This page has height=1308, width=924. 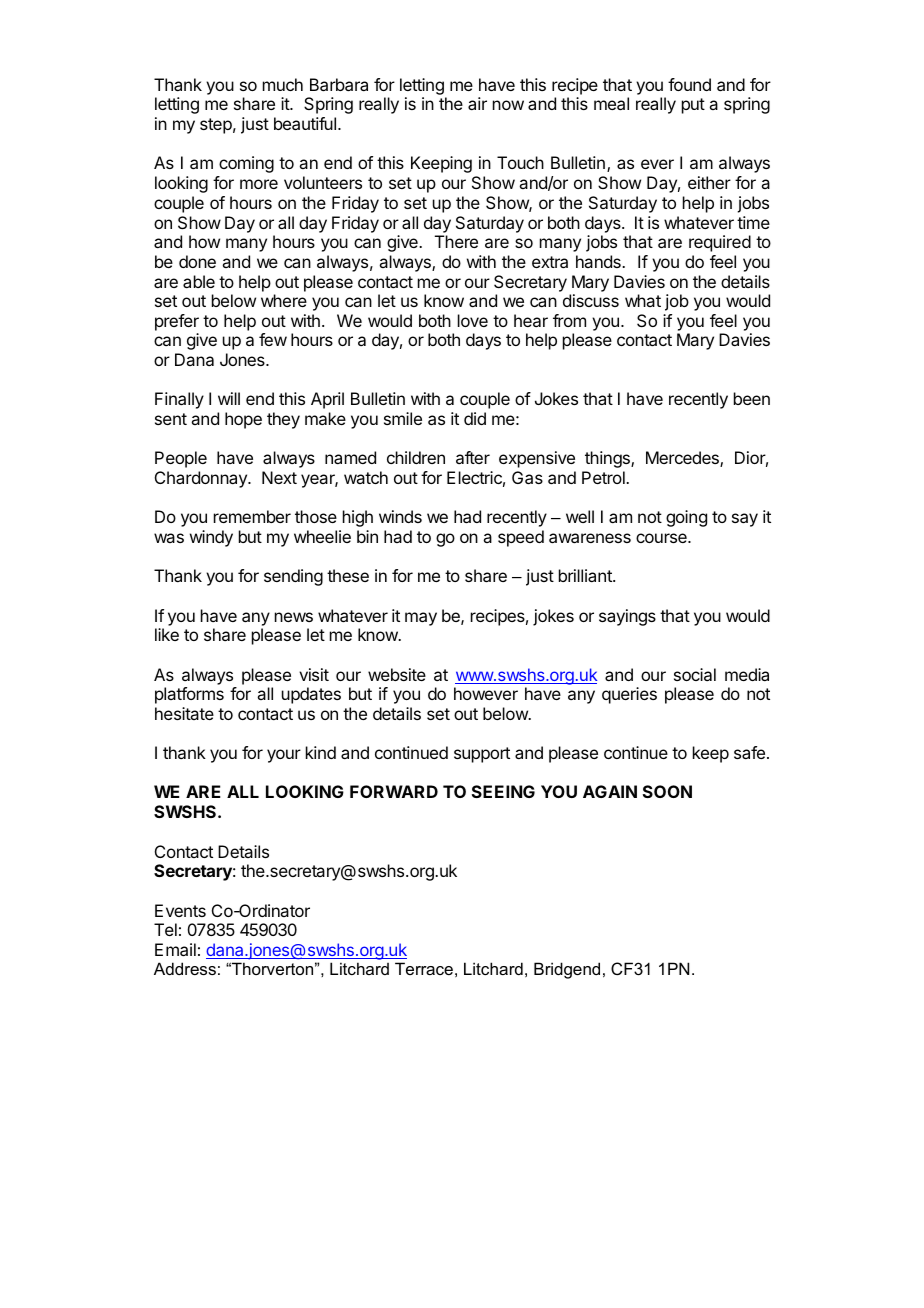 What do you see at coordinates (283, 84) in the page?
I see `much` at bounding box center [283, 84].
